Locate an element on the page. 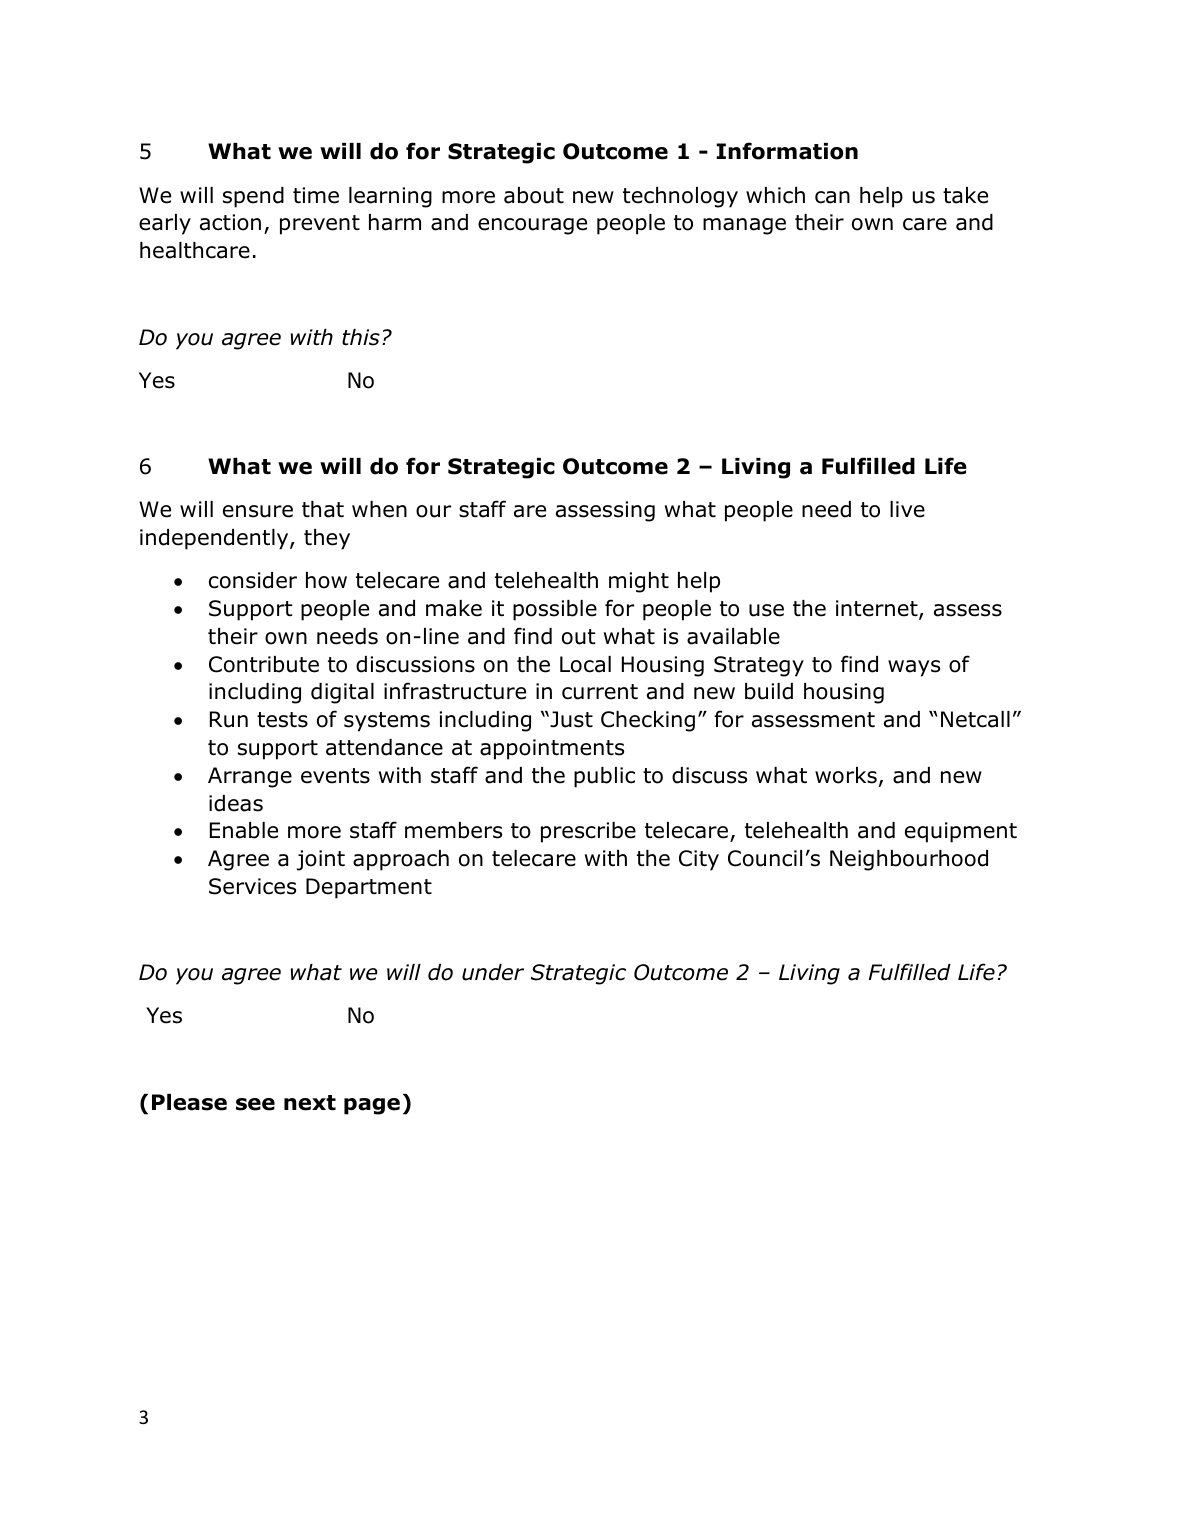 The width and height of the document is (1178, 1525). spend is located at coordinates (253, 197).
